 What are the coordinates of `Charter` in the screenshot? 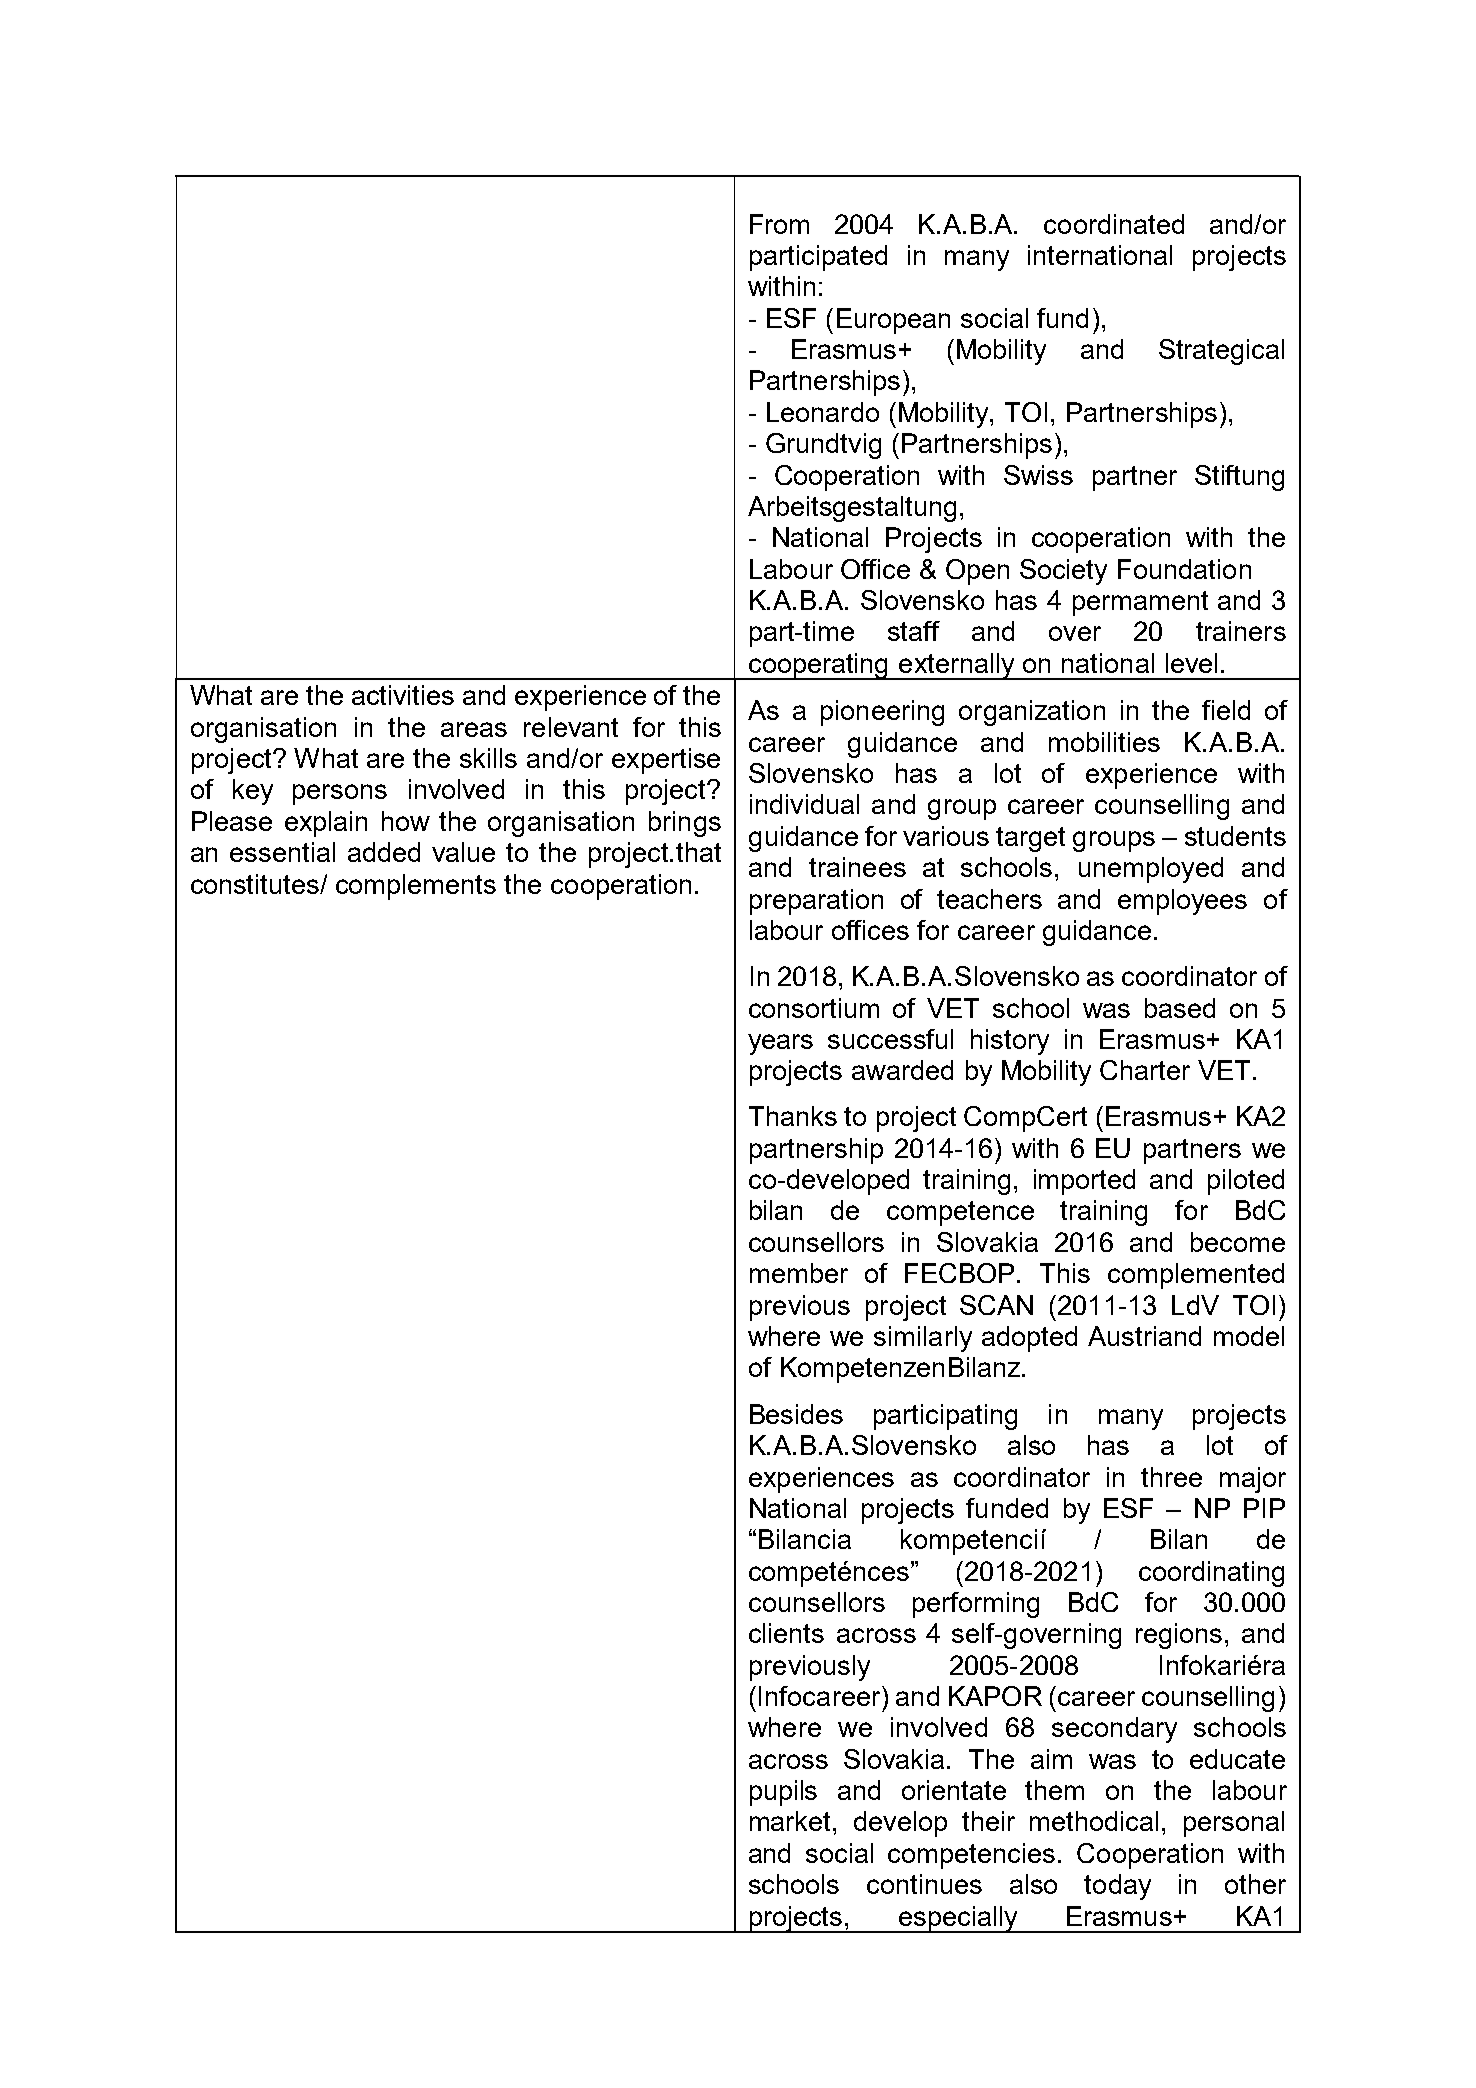 It's located at (1145, 1070).
